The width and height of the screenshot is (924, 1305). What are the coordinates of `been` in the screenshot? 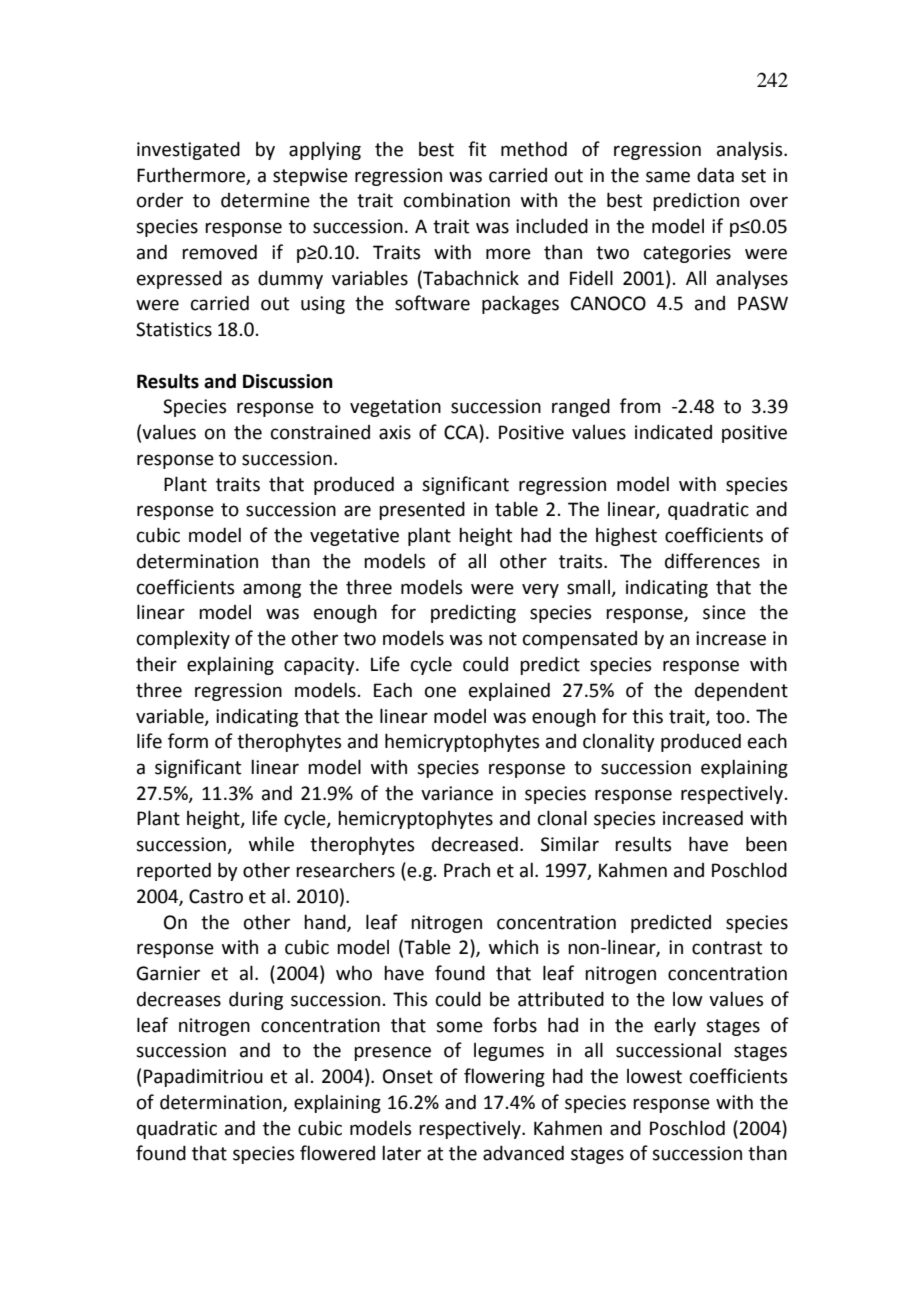 It's located at (766, 844).
